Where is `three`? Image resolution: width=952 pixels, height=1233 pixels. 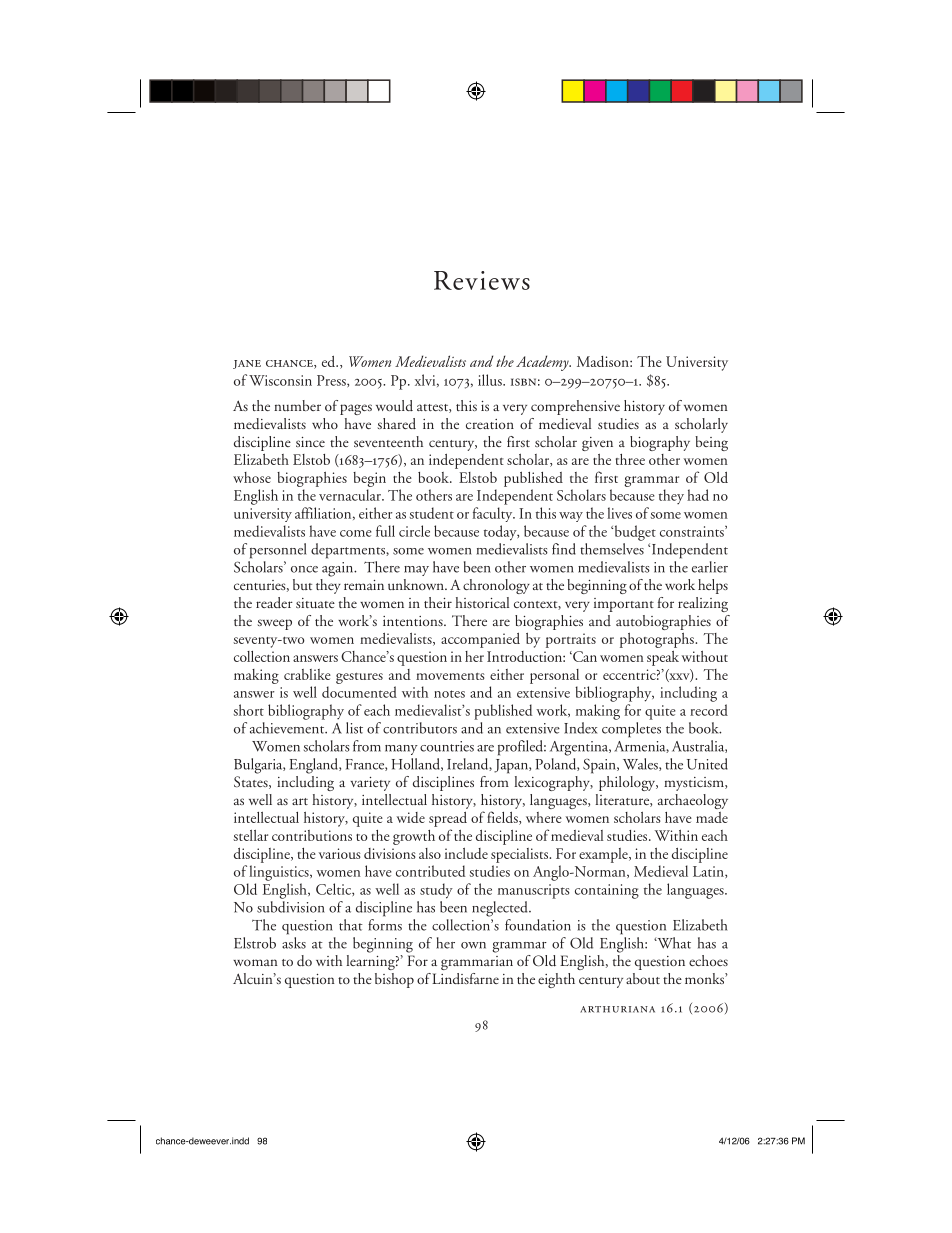
three is located at coordinates (630, 459).
